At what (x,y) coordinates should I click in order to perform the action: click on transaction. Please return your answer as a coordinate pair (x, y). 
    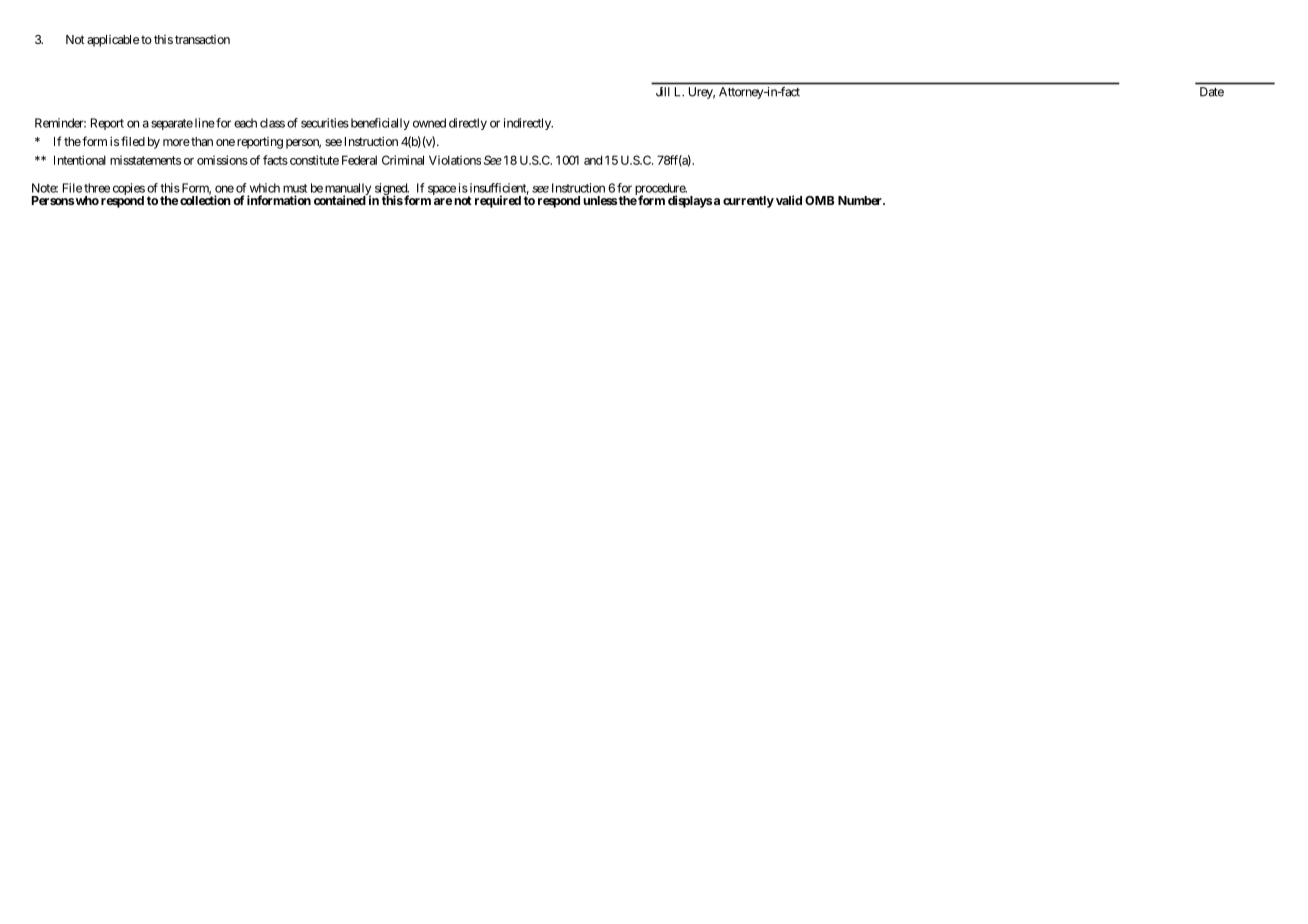
    Looking at the image, I should click on (202, 39).
